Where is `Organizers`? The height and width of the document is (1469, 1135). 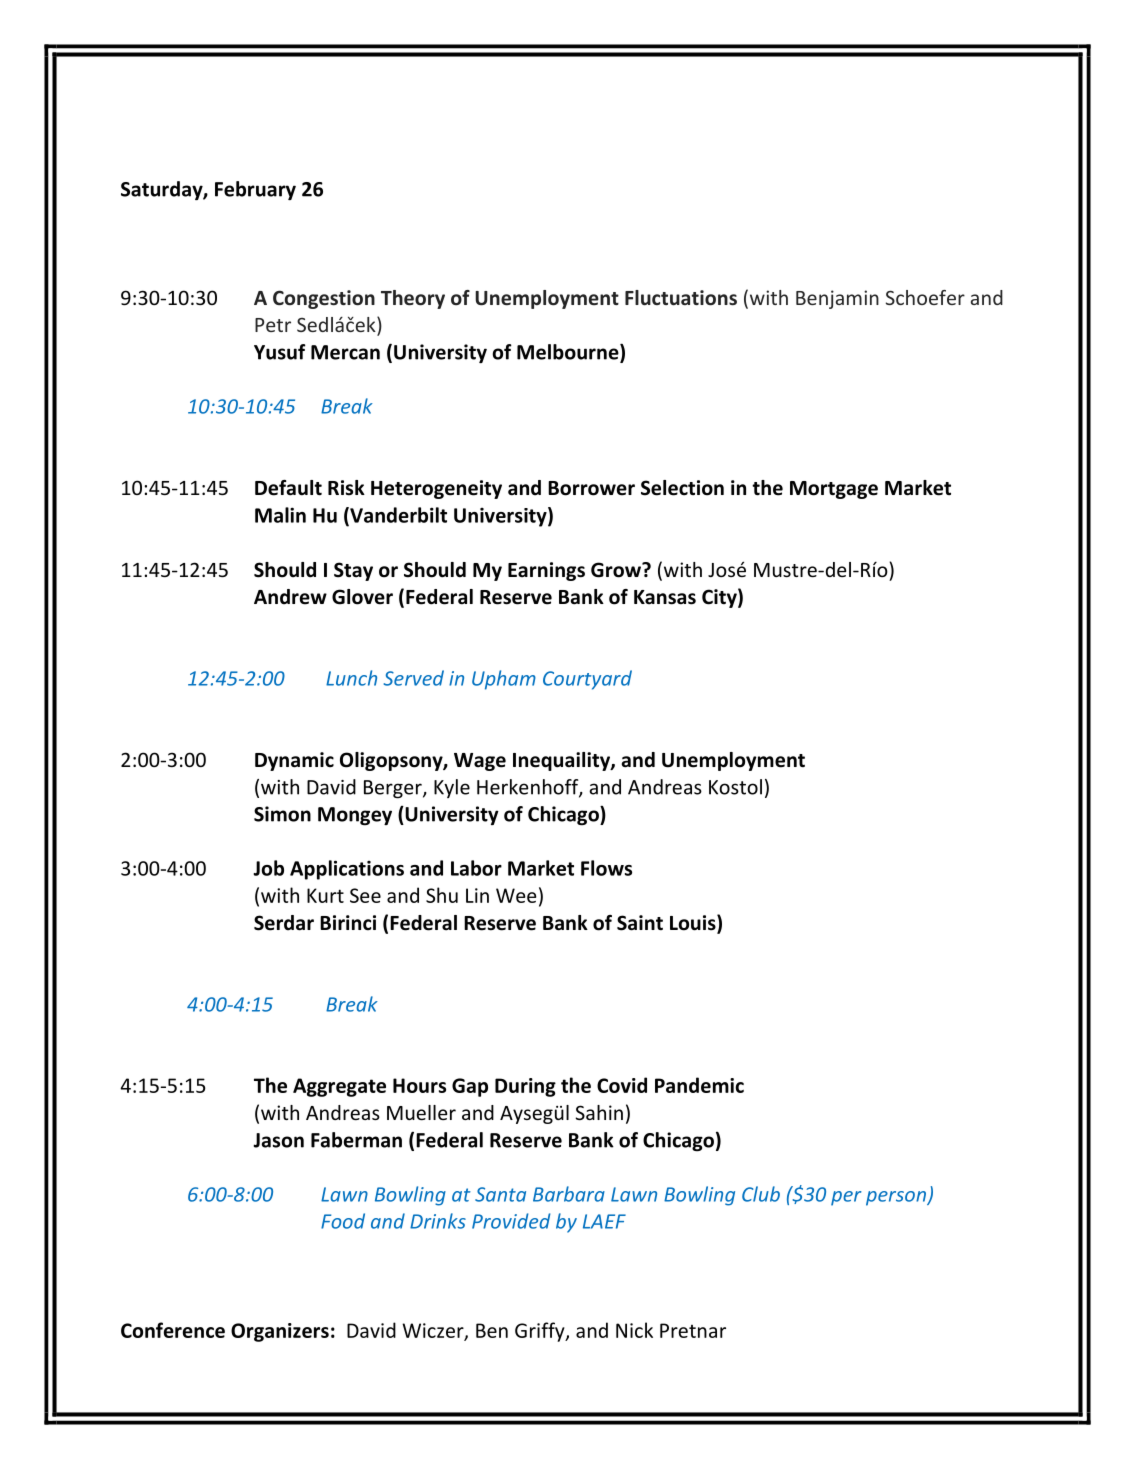 Organizers is located at coordinates (280, 1332).
